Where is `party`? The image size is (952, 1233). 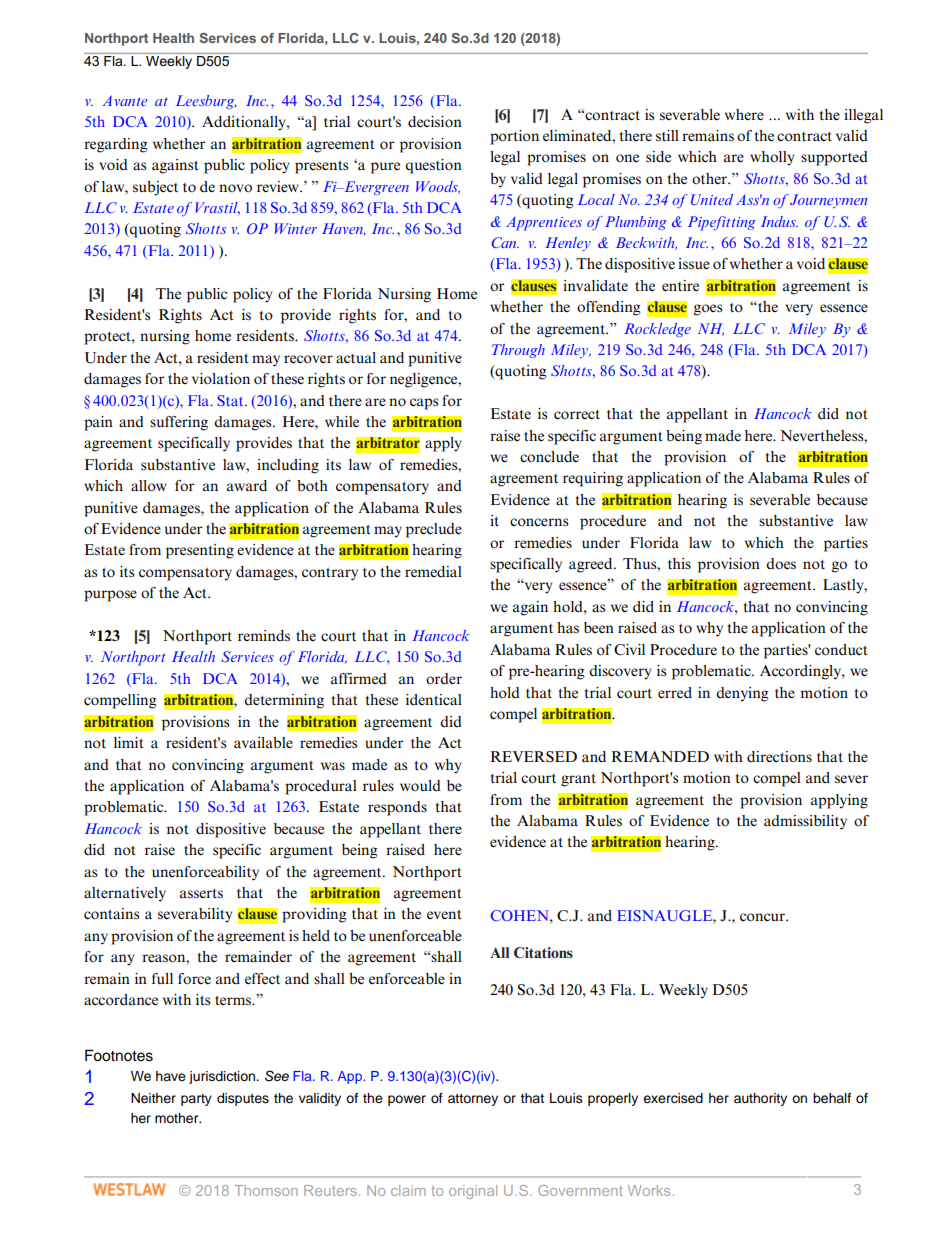 party is located at coordinates (196, 1100).
